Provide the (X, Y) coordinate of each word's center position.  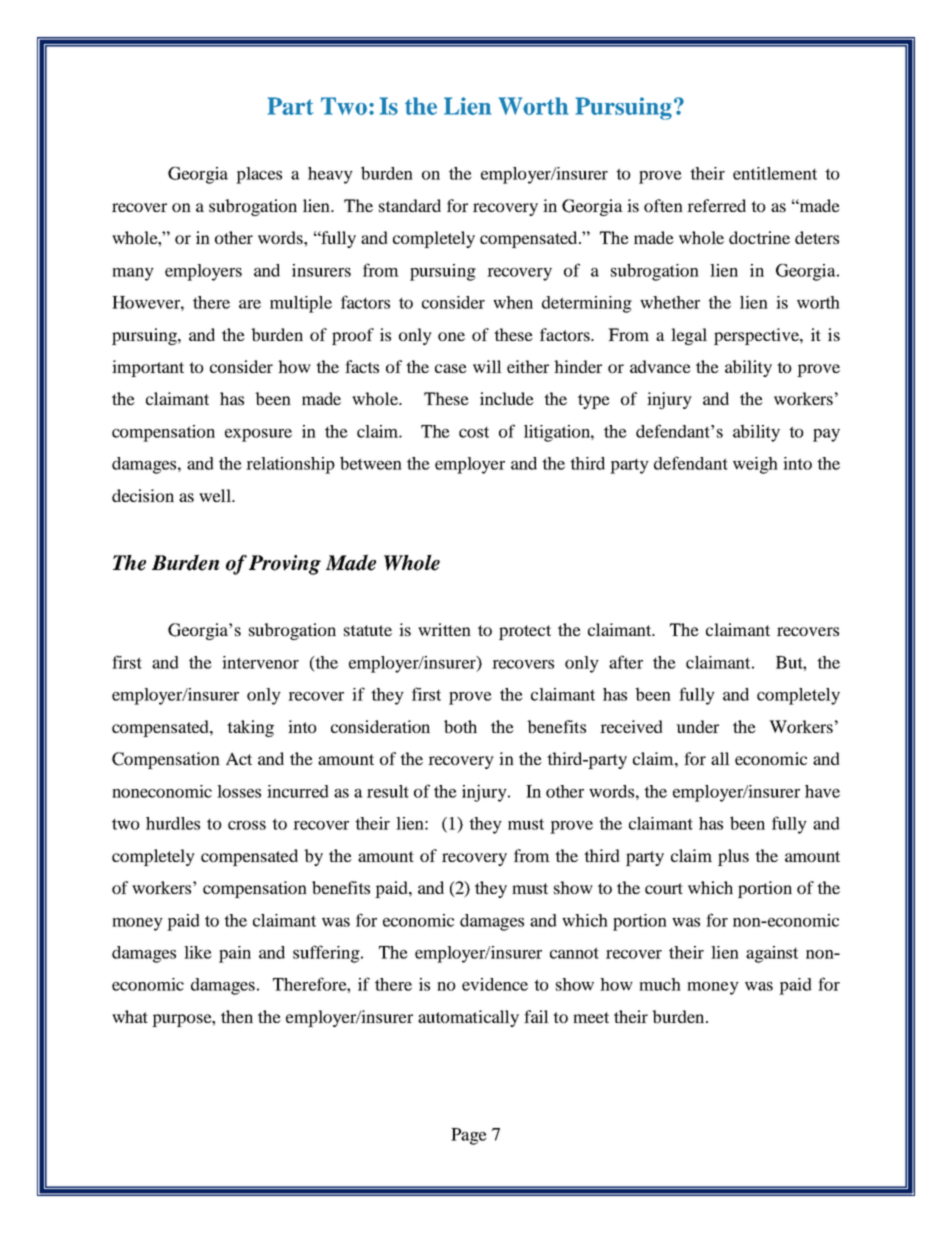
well (216, 495)
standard (410, 205)
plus (733, 857)
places (259, 175)
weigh (755, 465)
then (237, 1016)
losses (239, 791)
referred (716, 205)
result (388, 791)
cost (474, 432)
